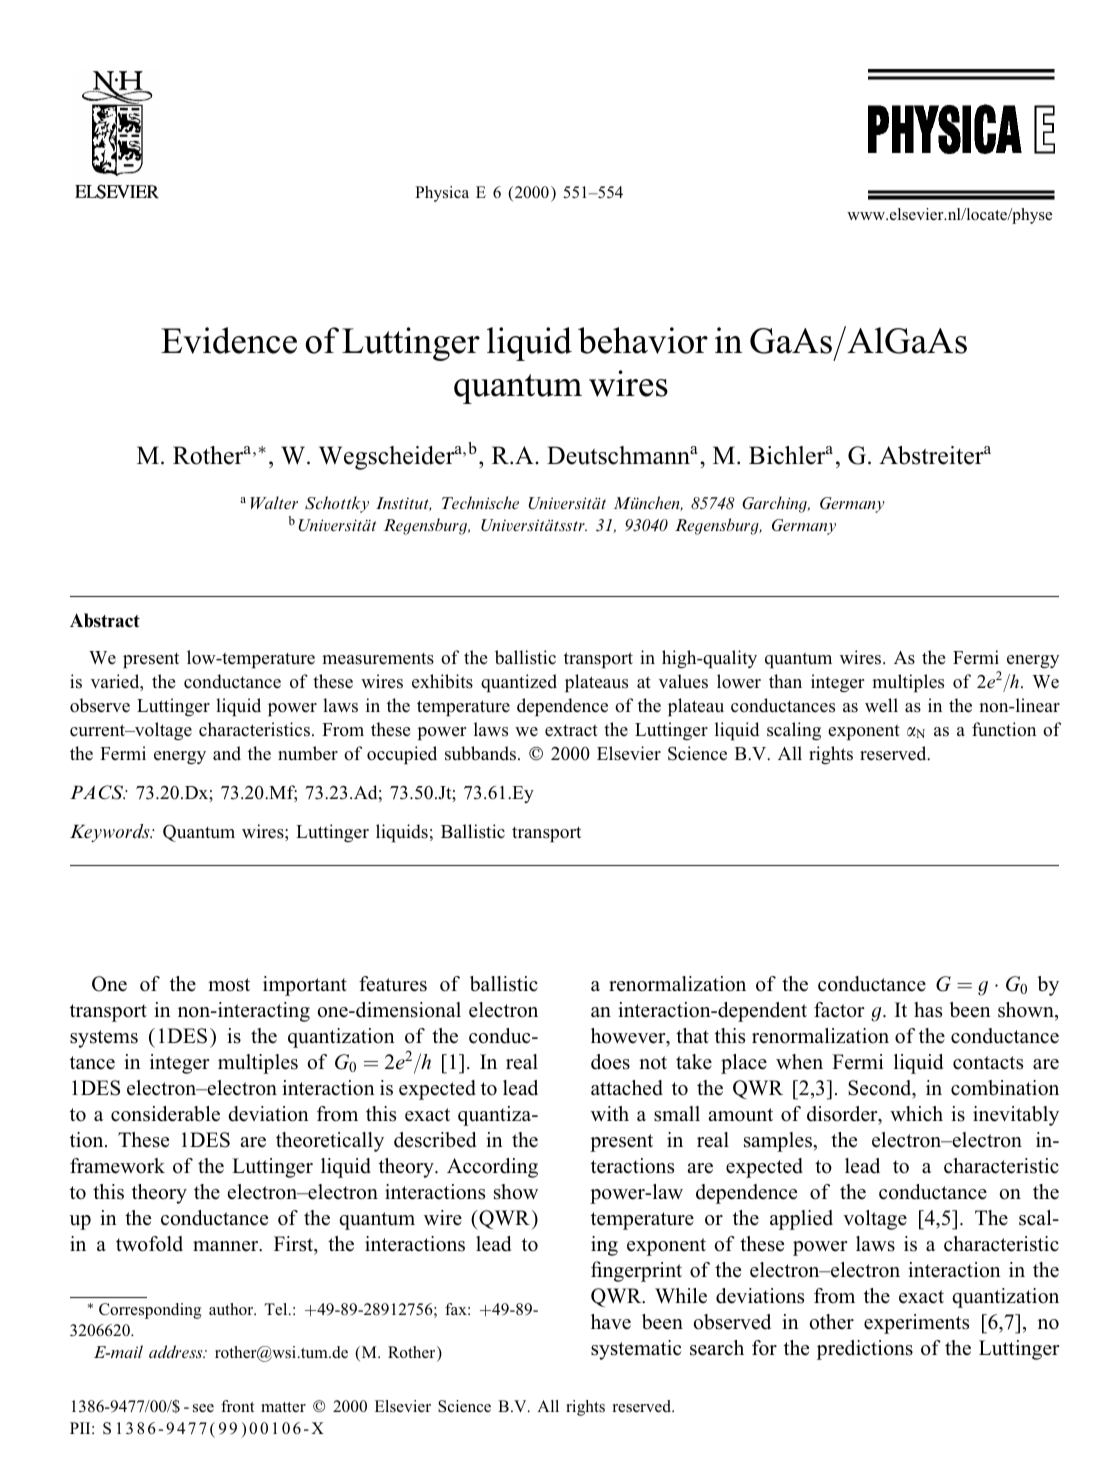 The image size is (1098, 1479). Describe the element at coordinates (643, 340) in the document. I see `behavior` at that location.
